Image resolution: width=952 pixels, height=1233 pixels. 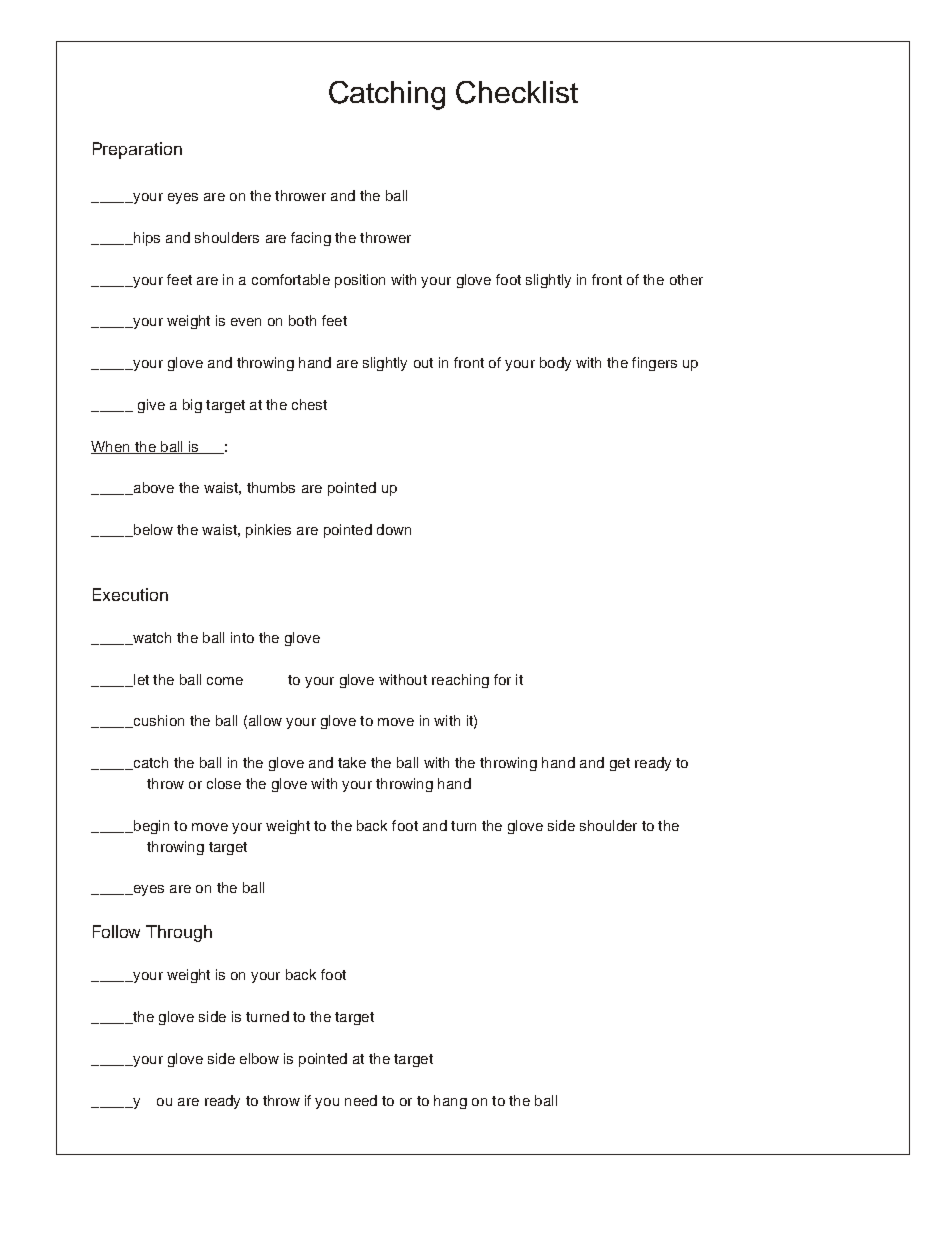 I want to click on close, so click(x=224, y=783).
